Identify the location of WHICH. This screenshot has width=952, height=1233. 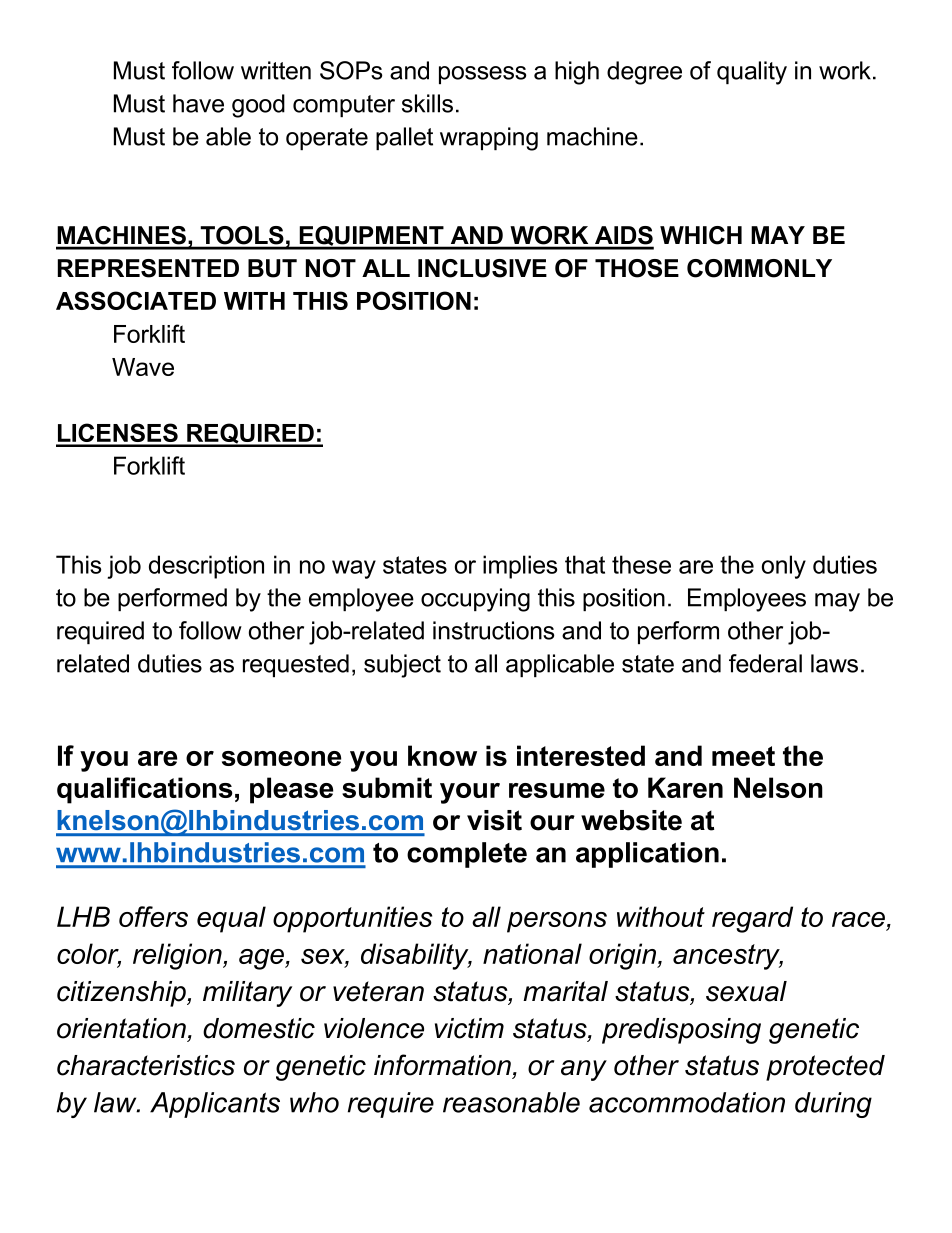
(701, 235).
